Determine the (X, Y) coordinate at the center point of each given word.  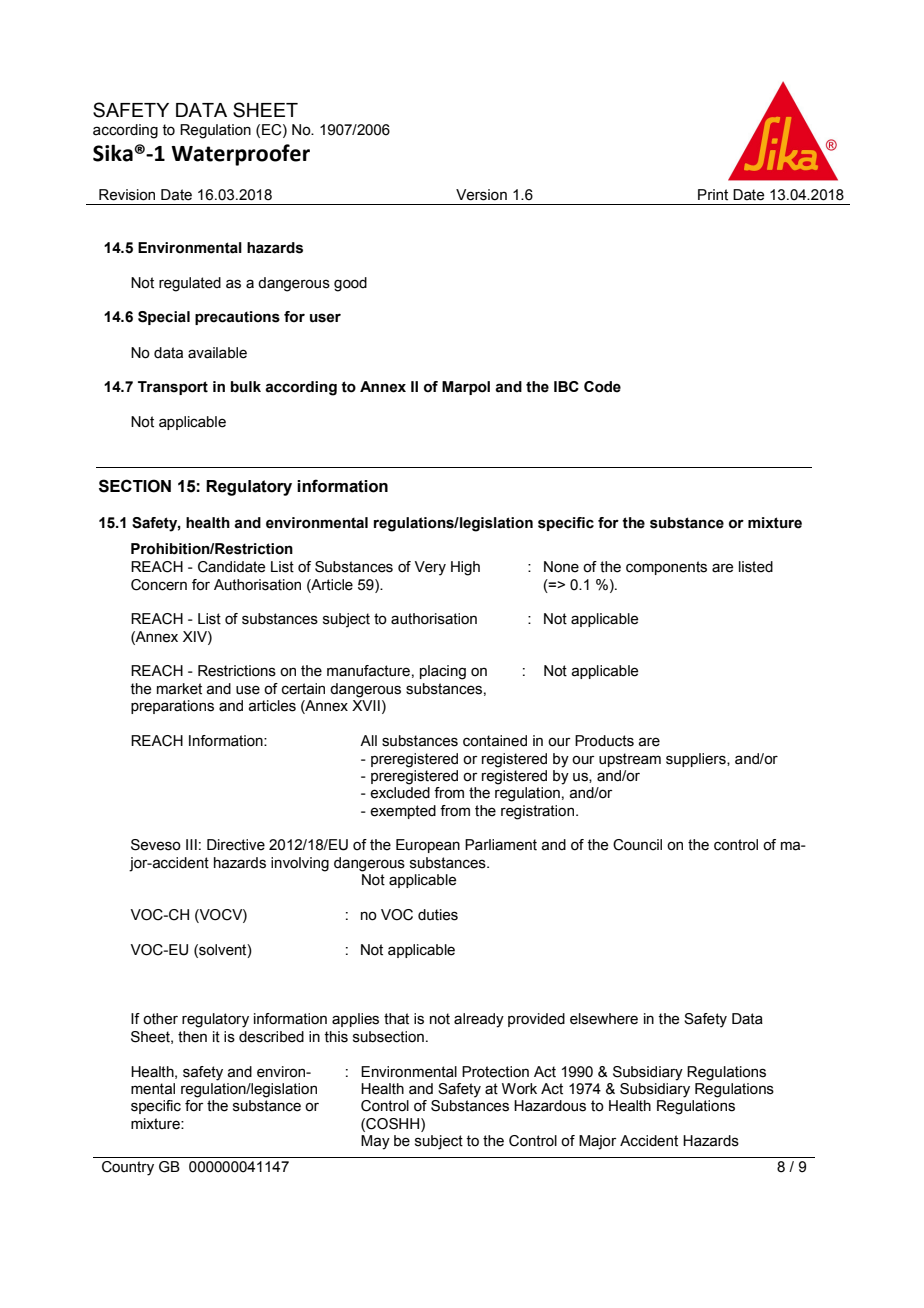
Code (602, 387)
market (179, 689)
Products (604, 741)
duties (438, 915)
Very (430, 568)
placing (443, 672)
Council (637, 845)
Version (481, 195)
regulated (190, 284)
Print (713, 195)
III (191, 844)
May (375, 1142)
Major (597, 1142)
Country (128, 1168)
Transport (173, 388)
